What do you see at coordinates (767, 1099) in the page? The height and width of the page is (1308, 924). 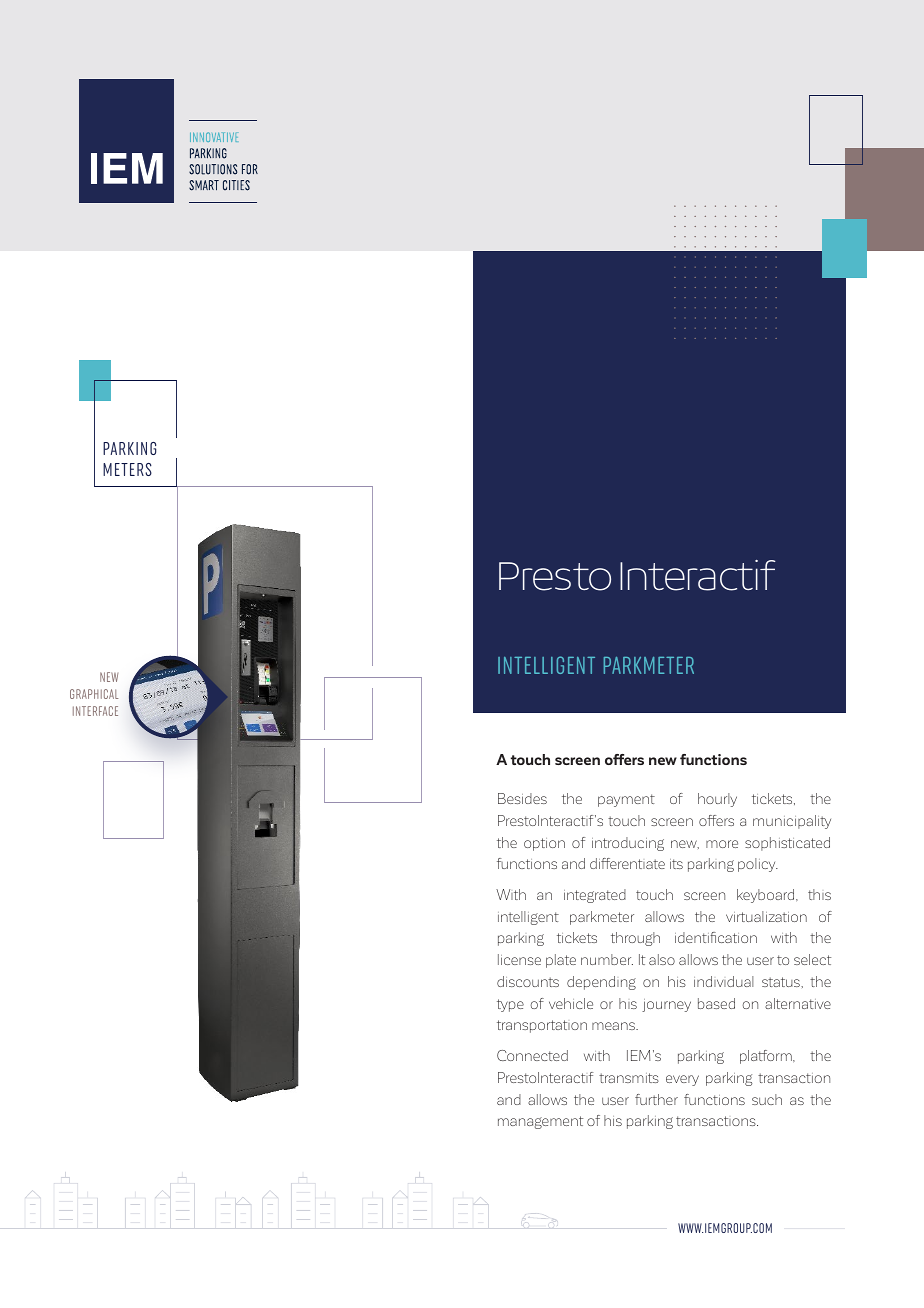 I see `such` at bounding box center [767, 1099].
